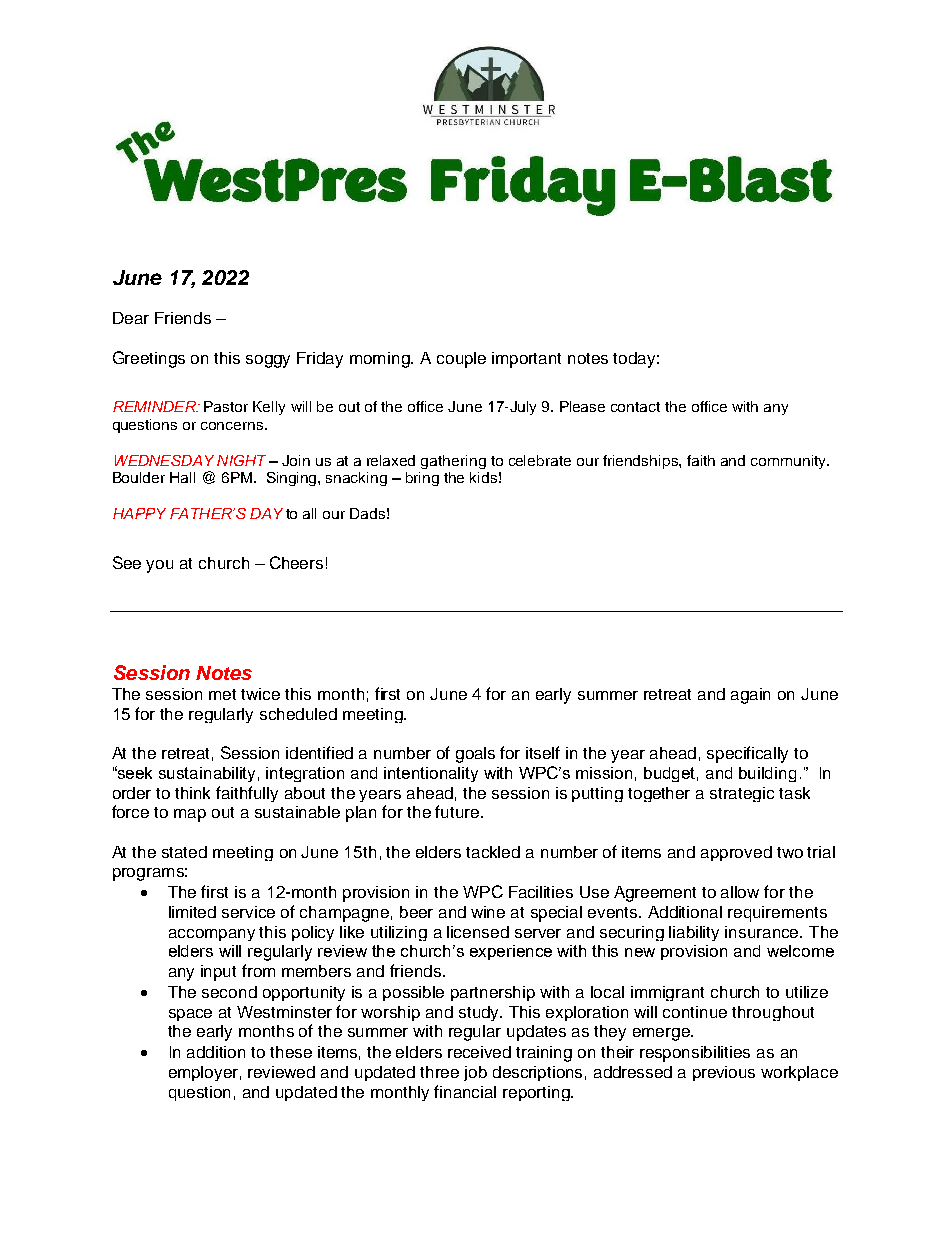 The height and width of the image is (1233, 952). What do you see at coordinates (789, 462) in the image?
I see `community` at bounding box center [789, 462].
